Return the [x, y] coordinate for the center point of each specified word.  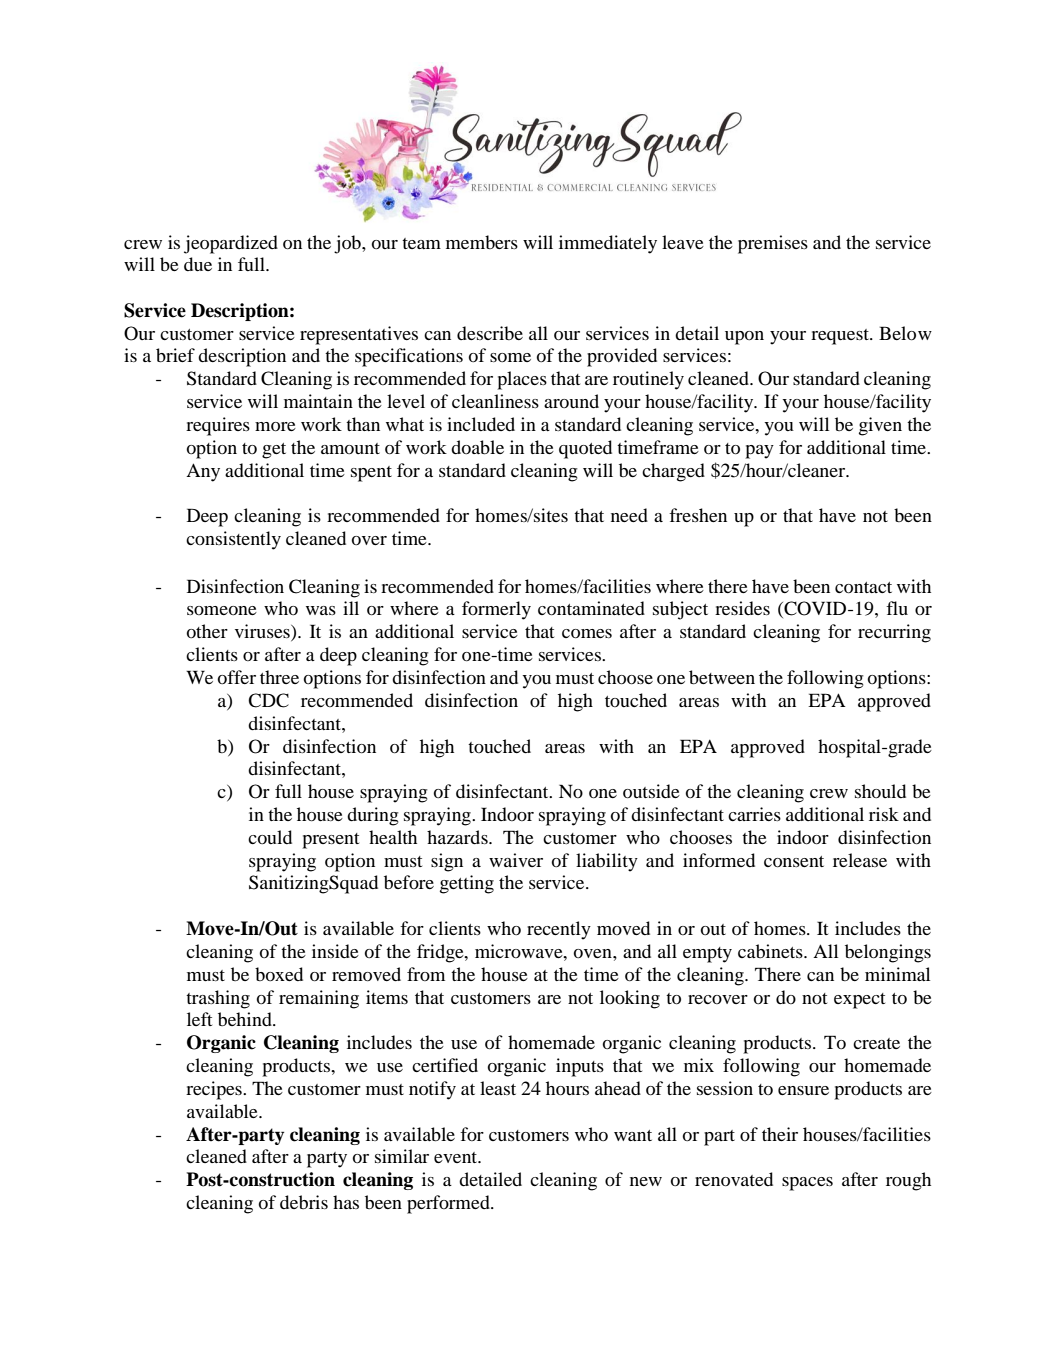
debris [304, 1202]
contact [863, 587]
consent [794, 861]
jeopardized [231, 244]
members [482, 242]
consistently [233, 540]
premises [773, 244]
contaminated [591, 608]
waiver [516, 860]
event [457, 1157]
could [270, 837]
